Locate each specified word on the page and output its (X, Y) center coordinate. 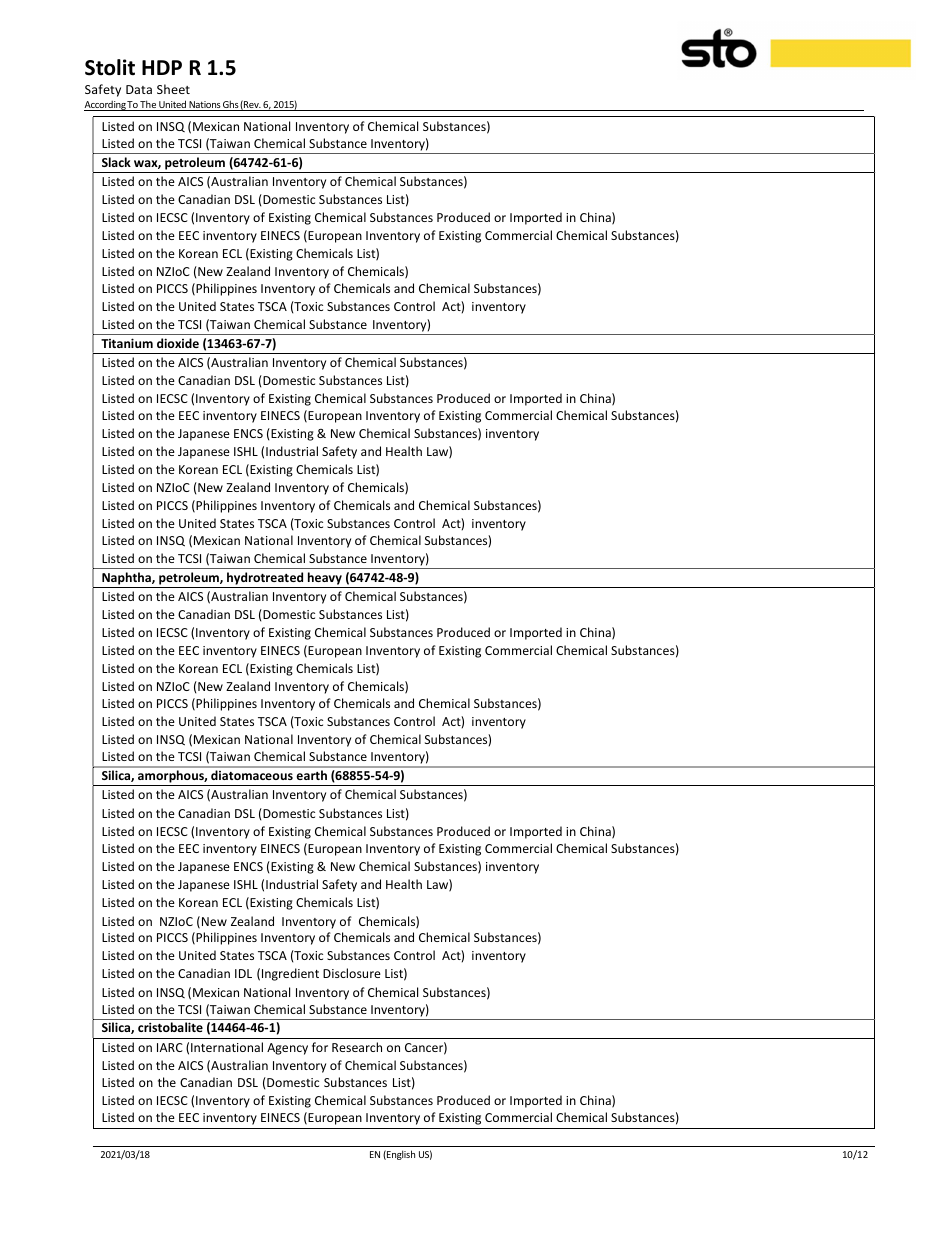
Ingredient (290, 974)
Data (139, 89)
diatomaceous (252, 775)
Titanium (127, 343)
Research (357, 1047)
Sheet (173, 89)
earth (312, 775)
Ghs (230, 105)
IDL (243, 973)
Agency (287, 1049)
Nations (204, 106)
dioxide (178, 343)
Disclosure (352, 973)
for (320, 1047)
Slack (116, 162)
